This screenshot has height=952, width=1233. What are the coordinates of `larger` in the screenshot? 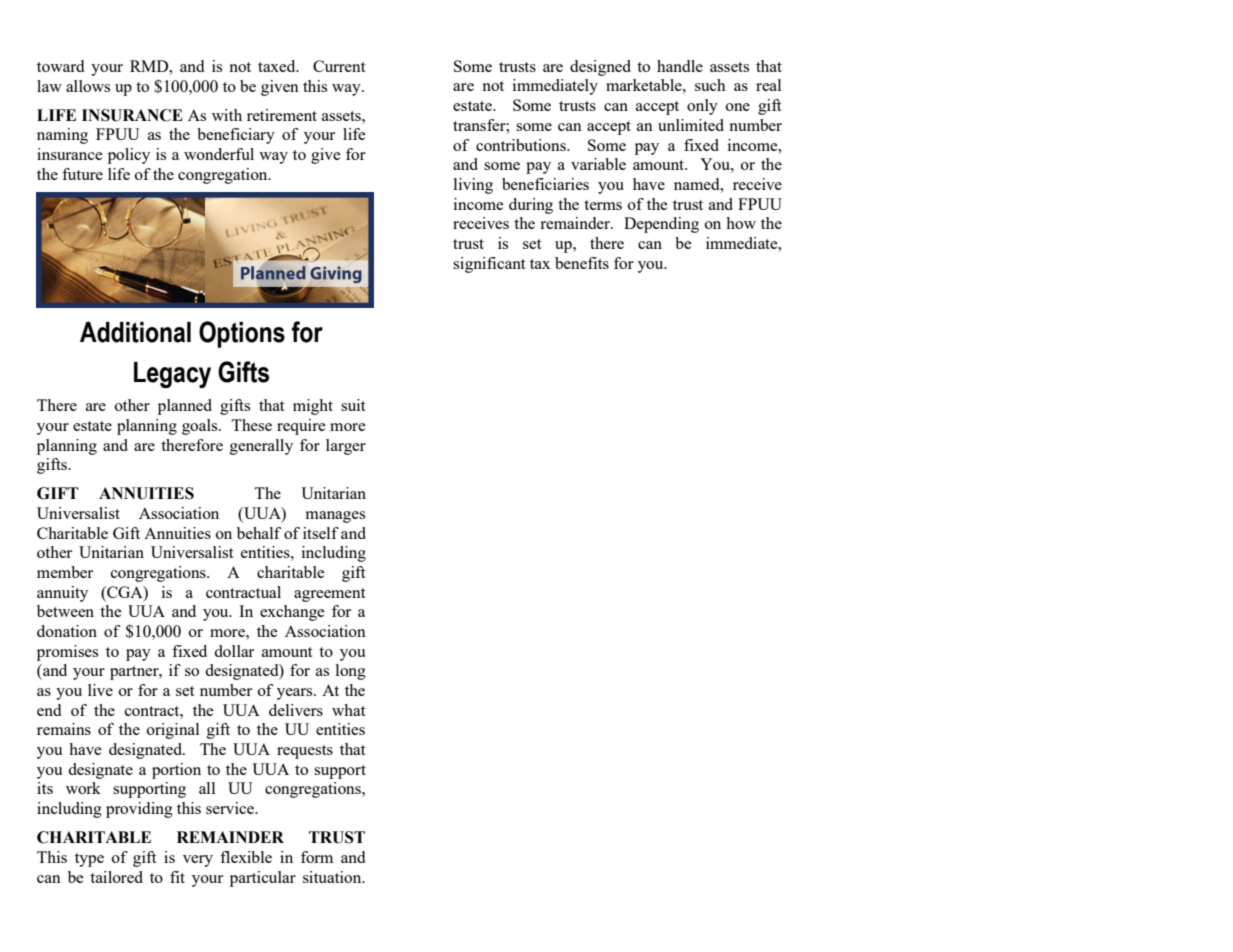 It's located at (346, 447).
